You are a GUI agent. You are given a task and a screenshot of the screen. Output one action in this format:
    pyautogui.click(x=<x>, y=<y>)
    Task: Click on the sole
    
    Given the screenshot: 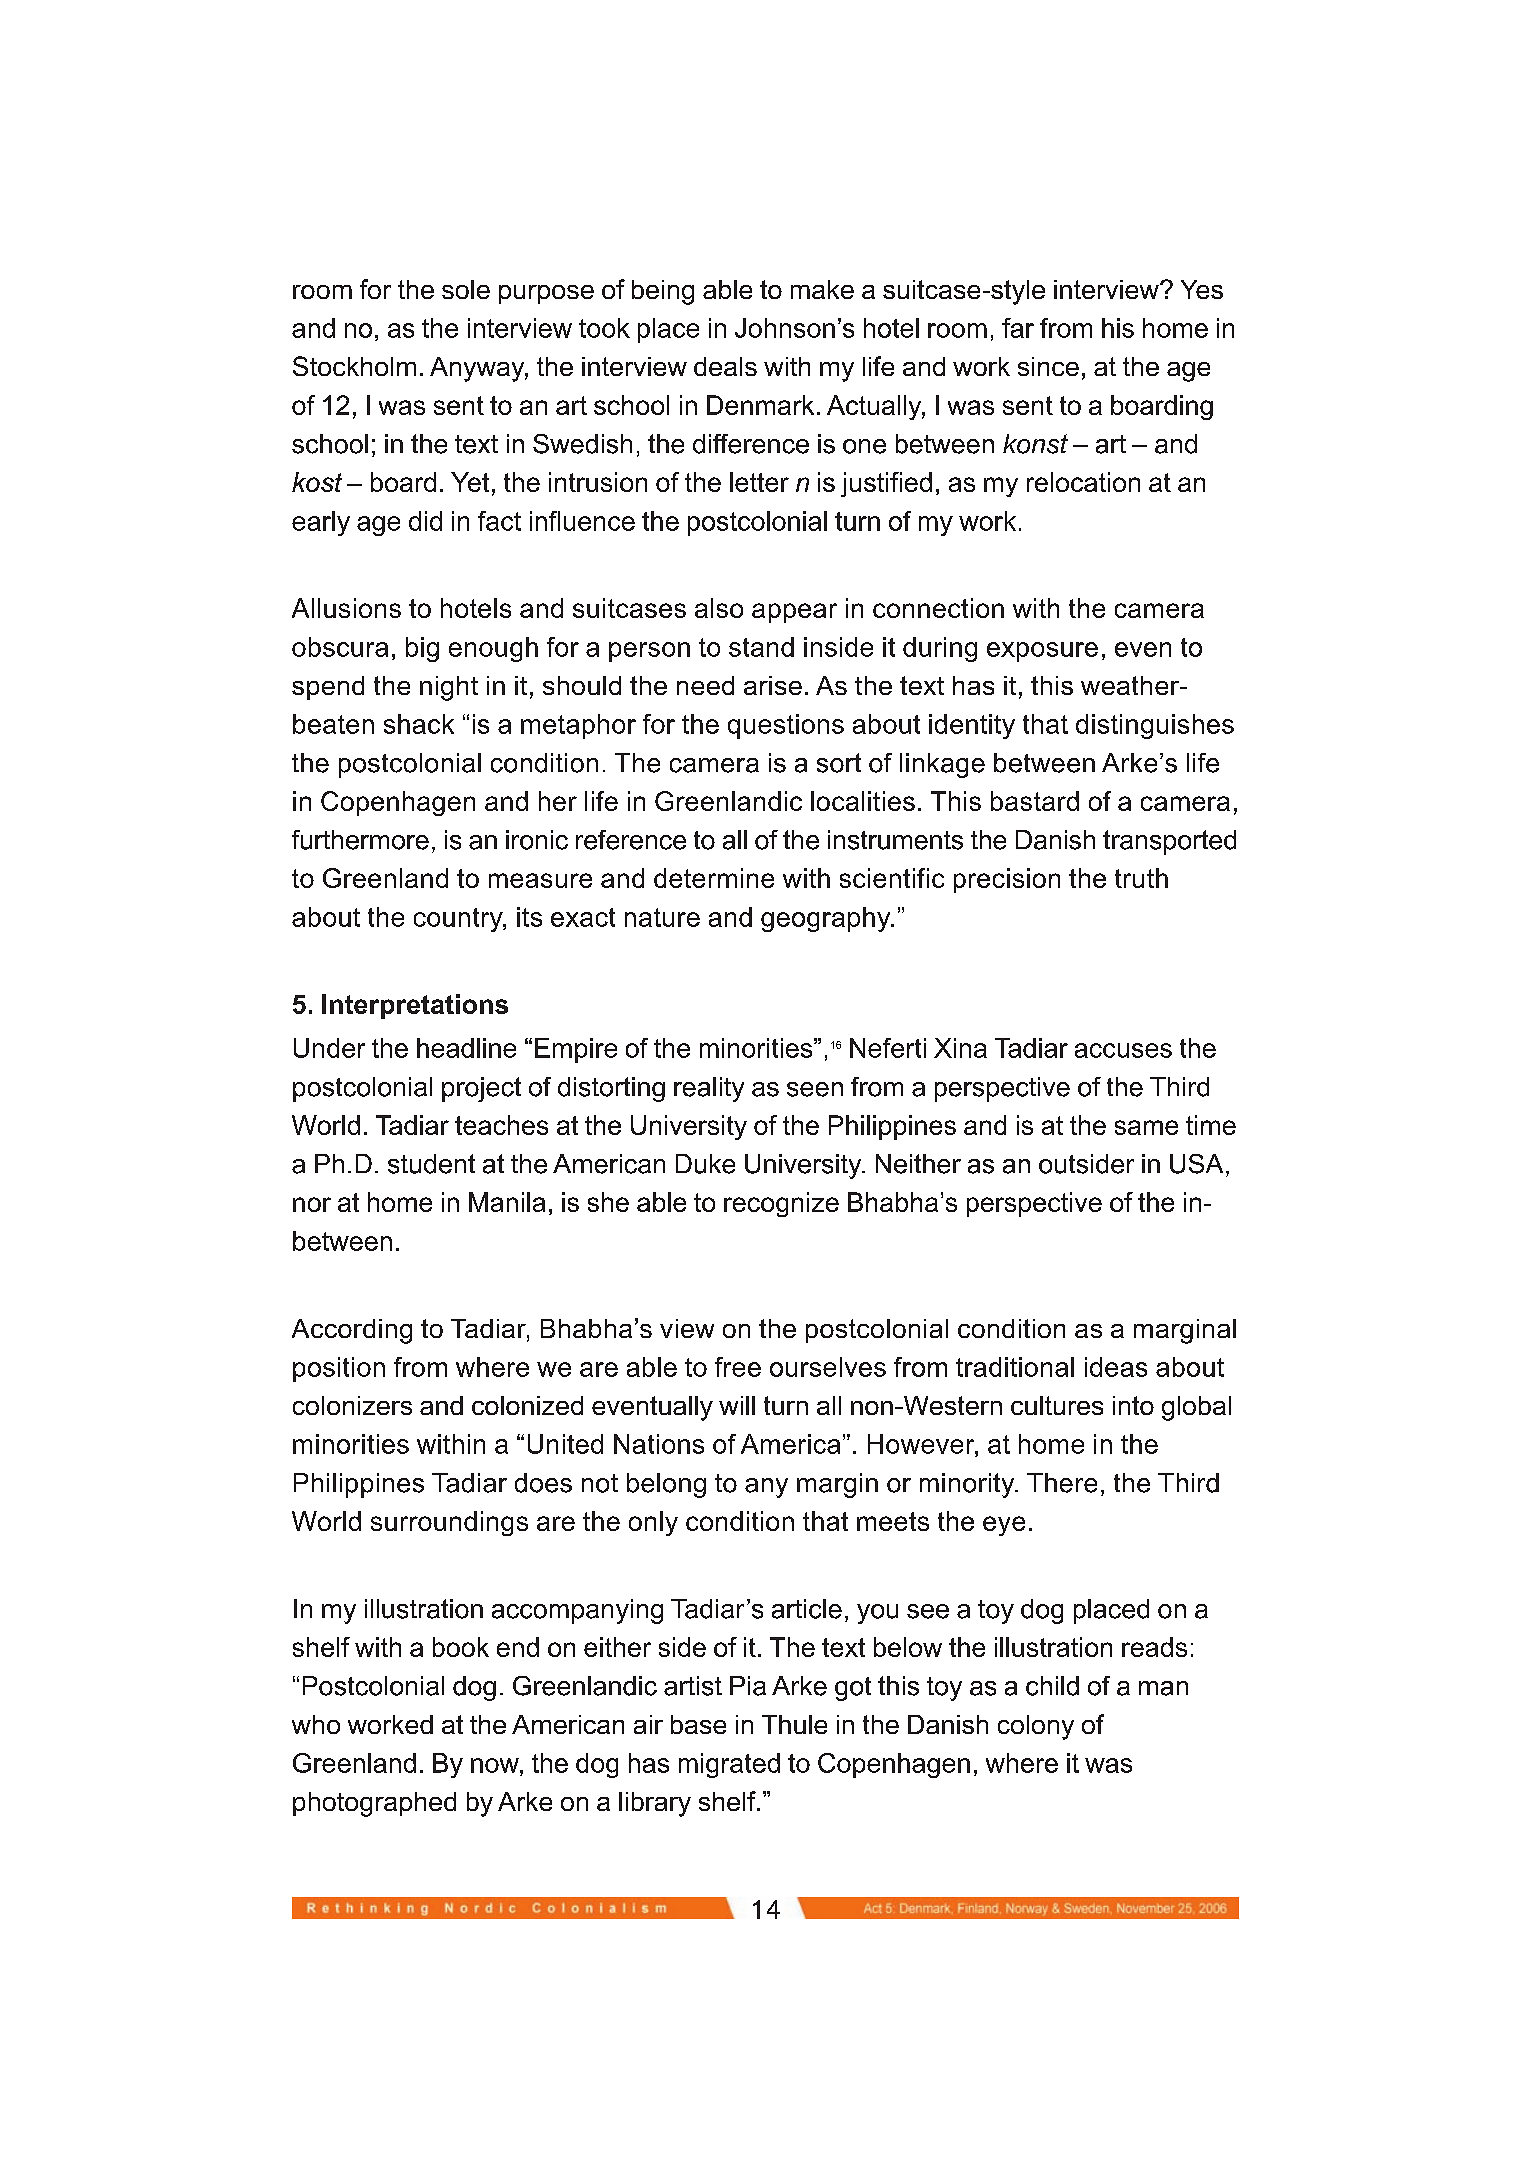 What is the action you would take?
    pyautogui.click(x=466, y=289)
